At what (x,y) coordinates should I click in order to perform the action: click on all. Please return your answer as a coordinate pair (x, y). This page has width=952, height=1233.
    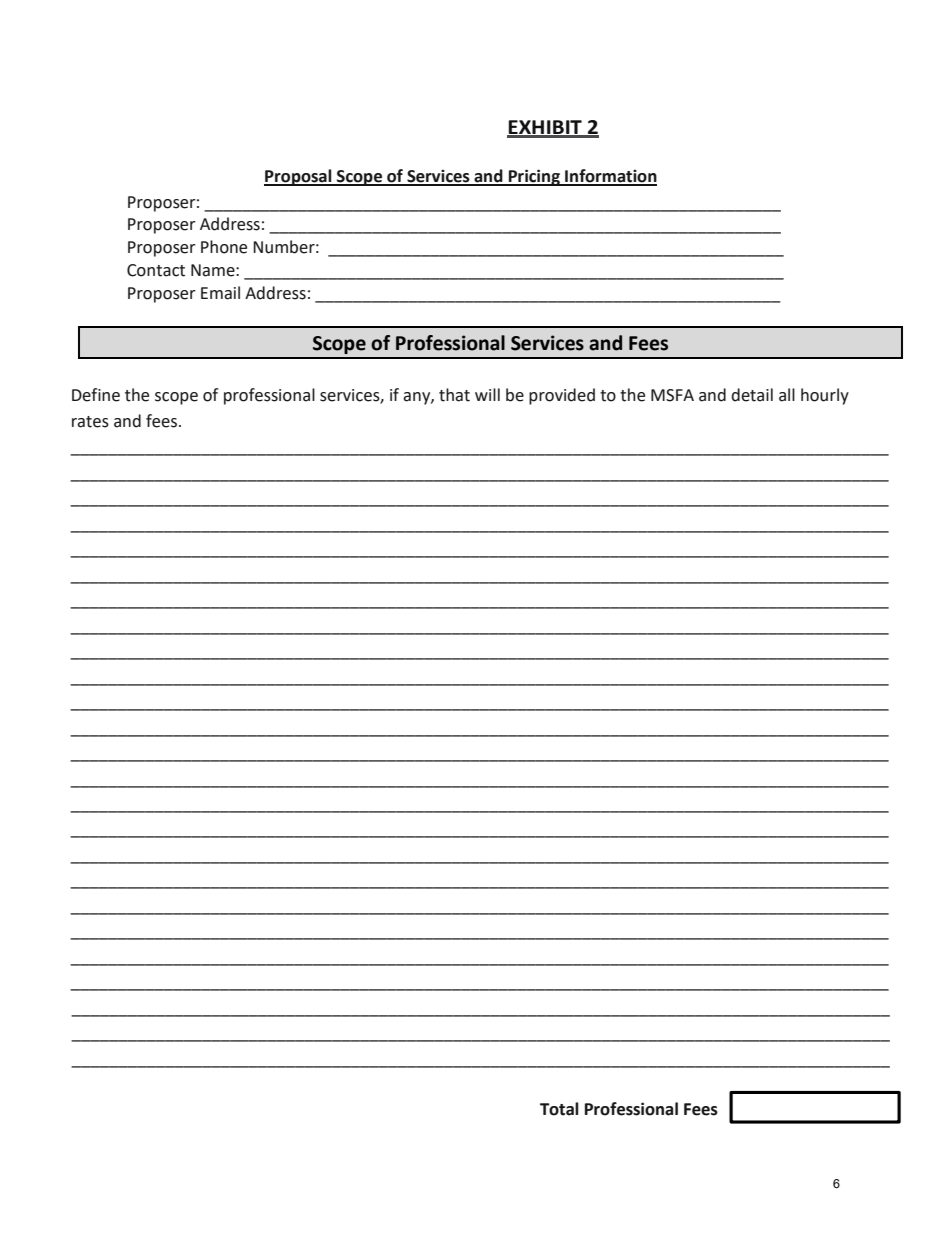
    Looking at the image, I should click on (787, 395).
